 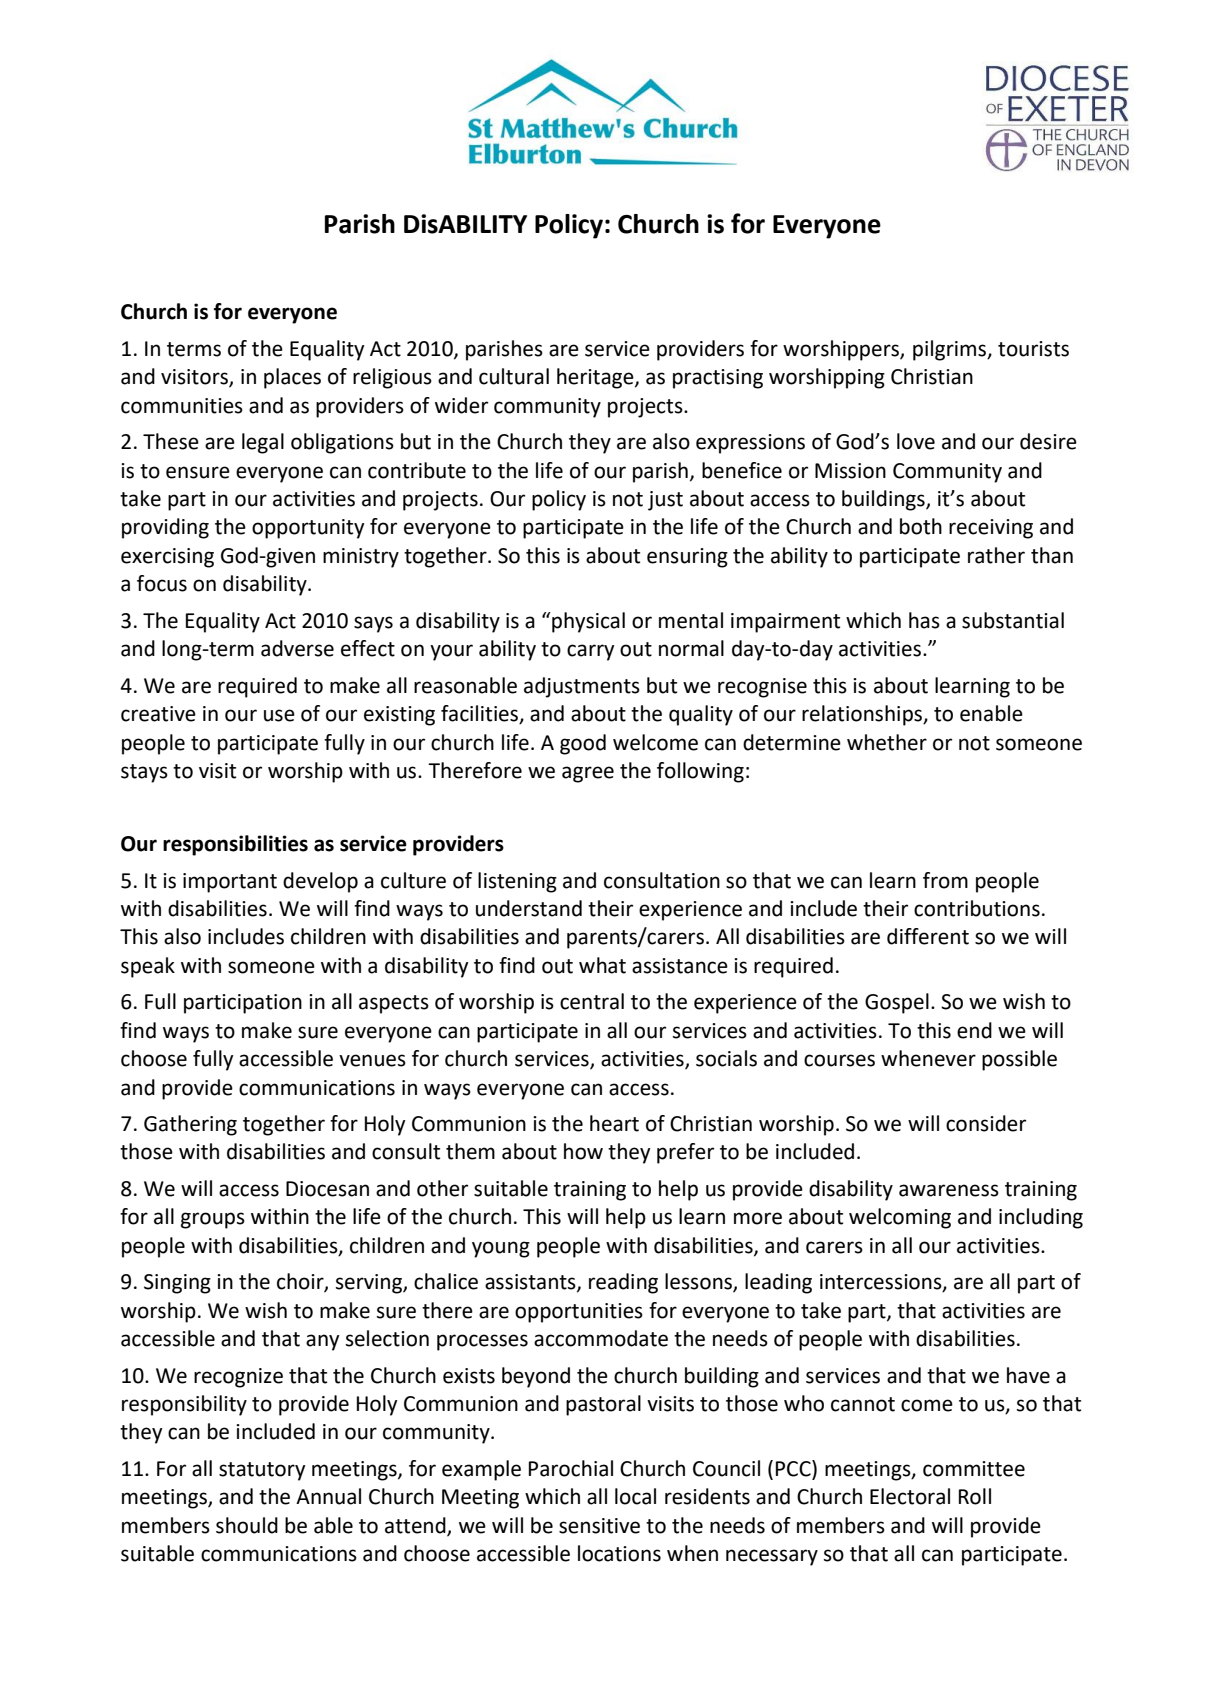 I want to click on use, so click(x=279, y=715).
